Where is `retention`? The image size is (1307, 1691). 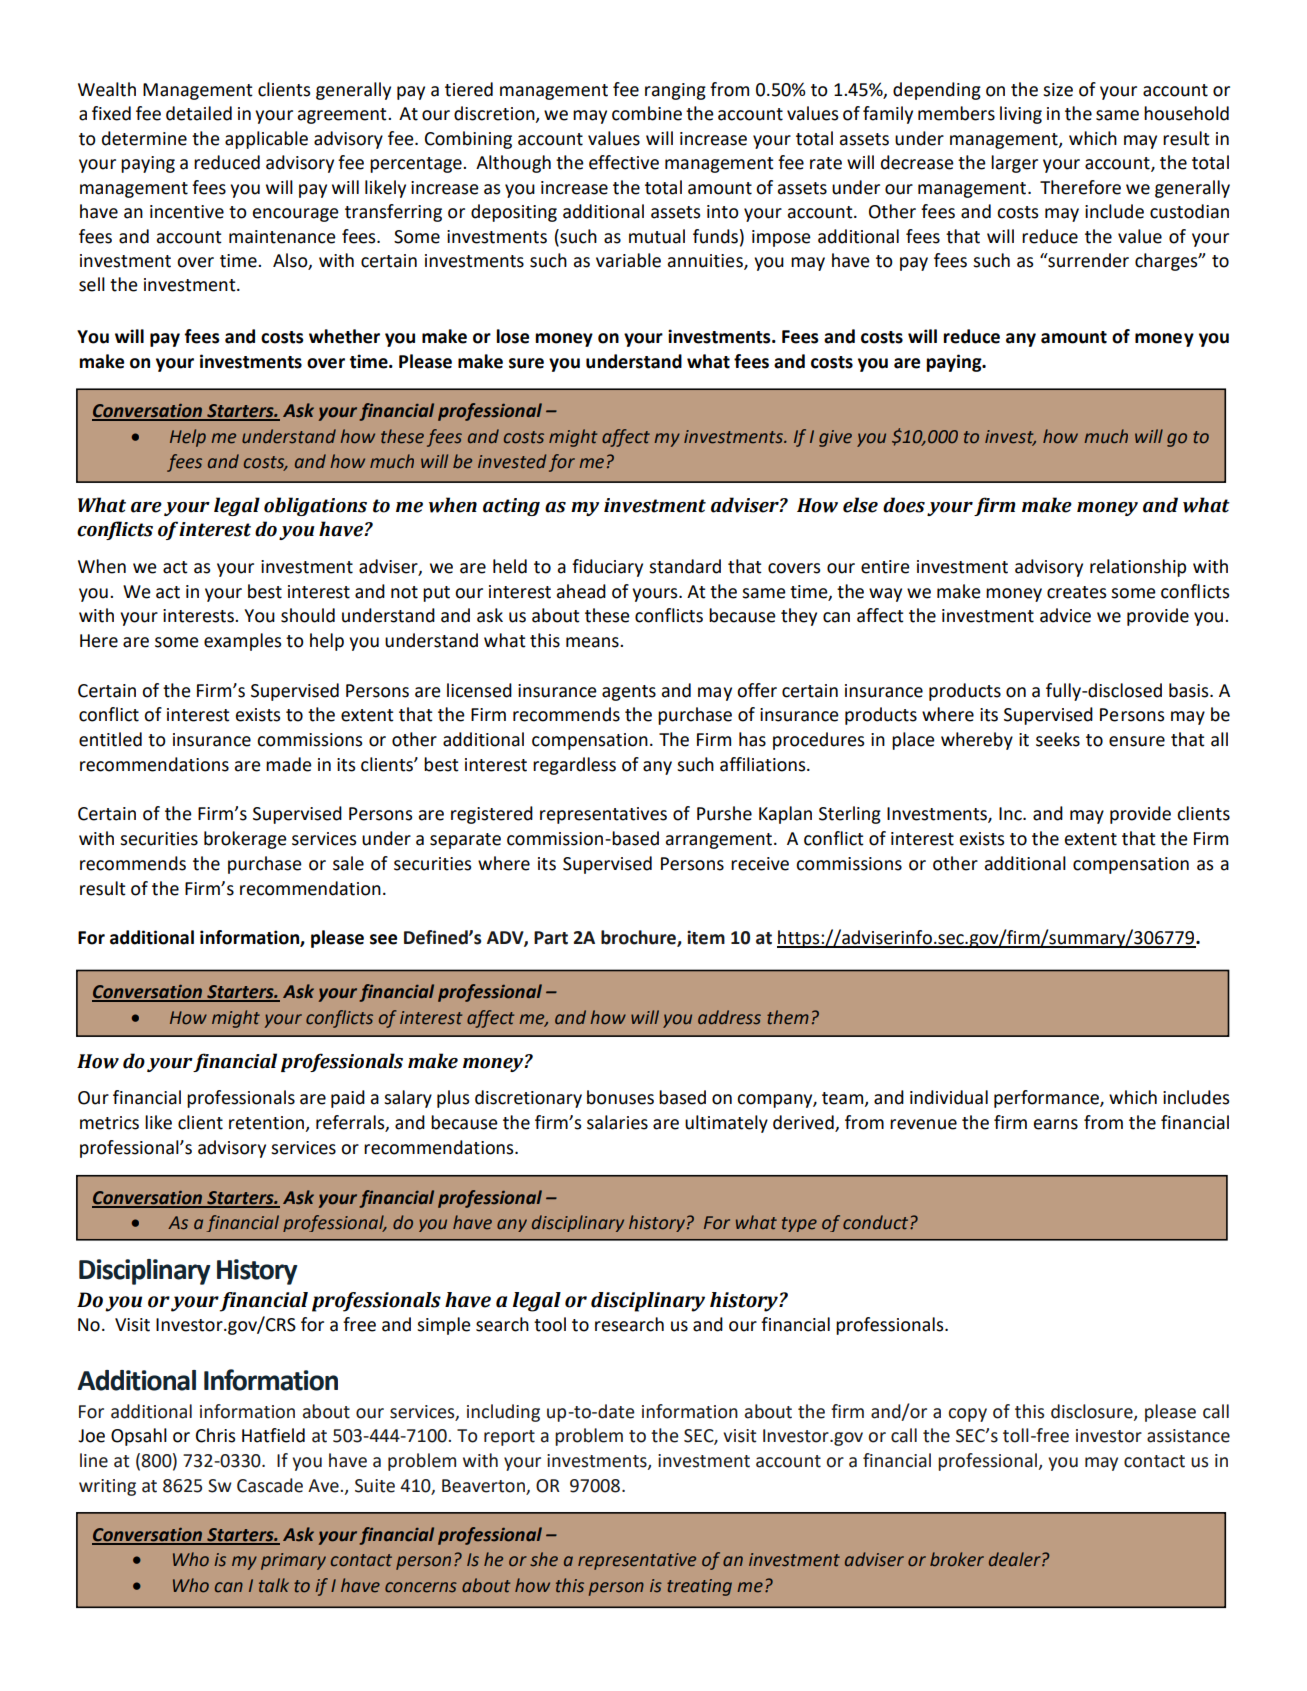
retention is located at coordinates (267, 1124).
